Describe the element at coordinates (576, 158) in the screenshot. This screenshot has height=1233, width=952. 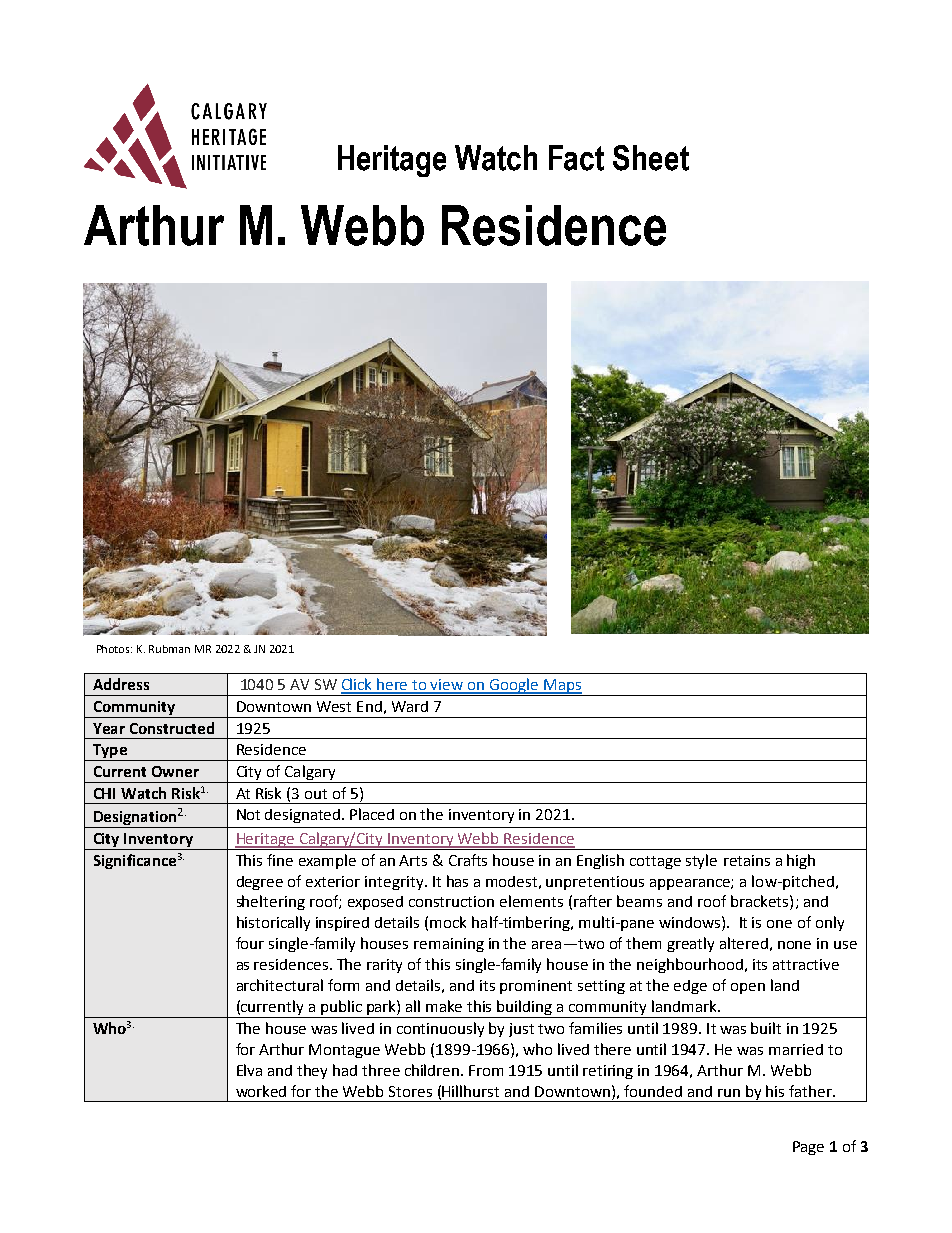
I see `Fact` at that location.
